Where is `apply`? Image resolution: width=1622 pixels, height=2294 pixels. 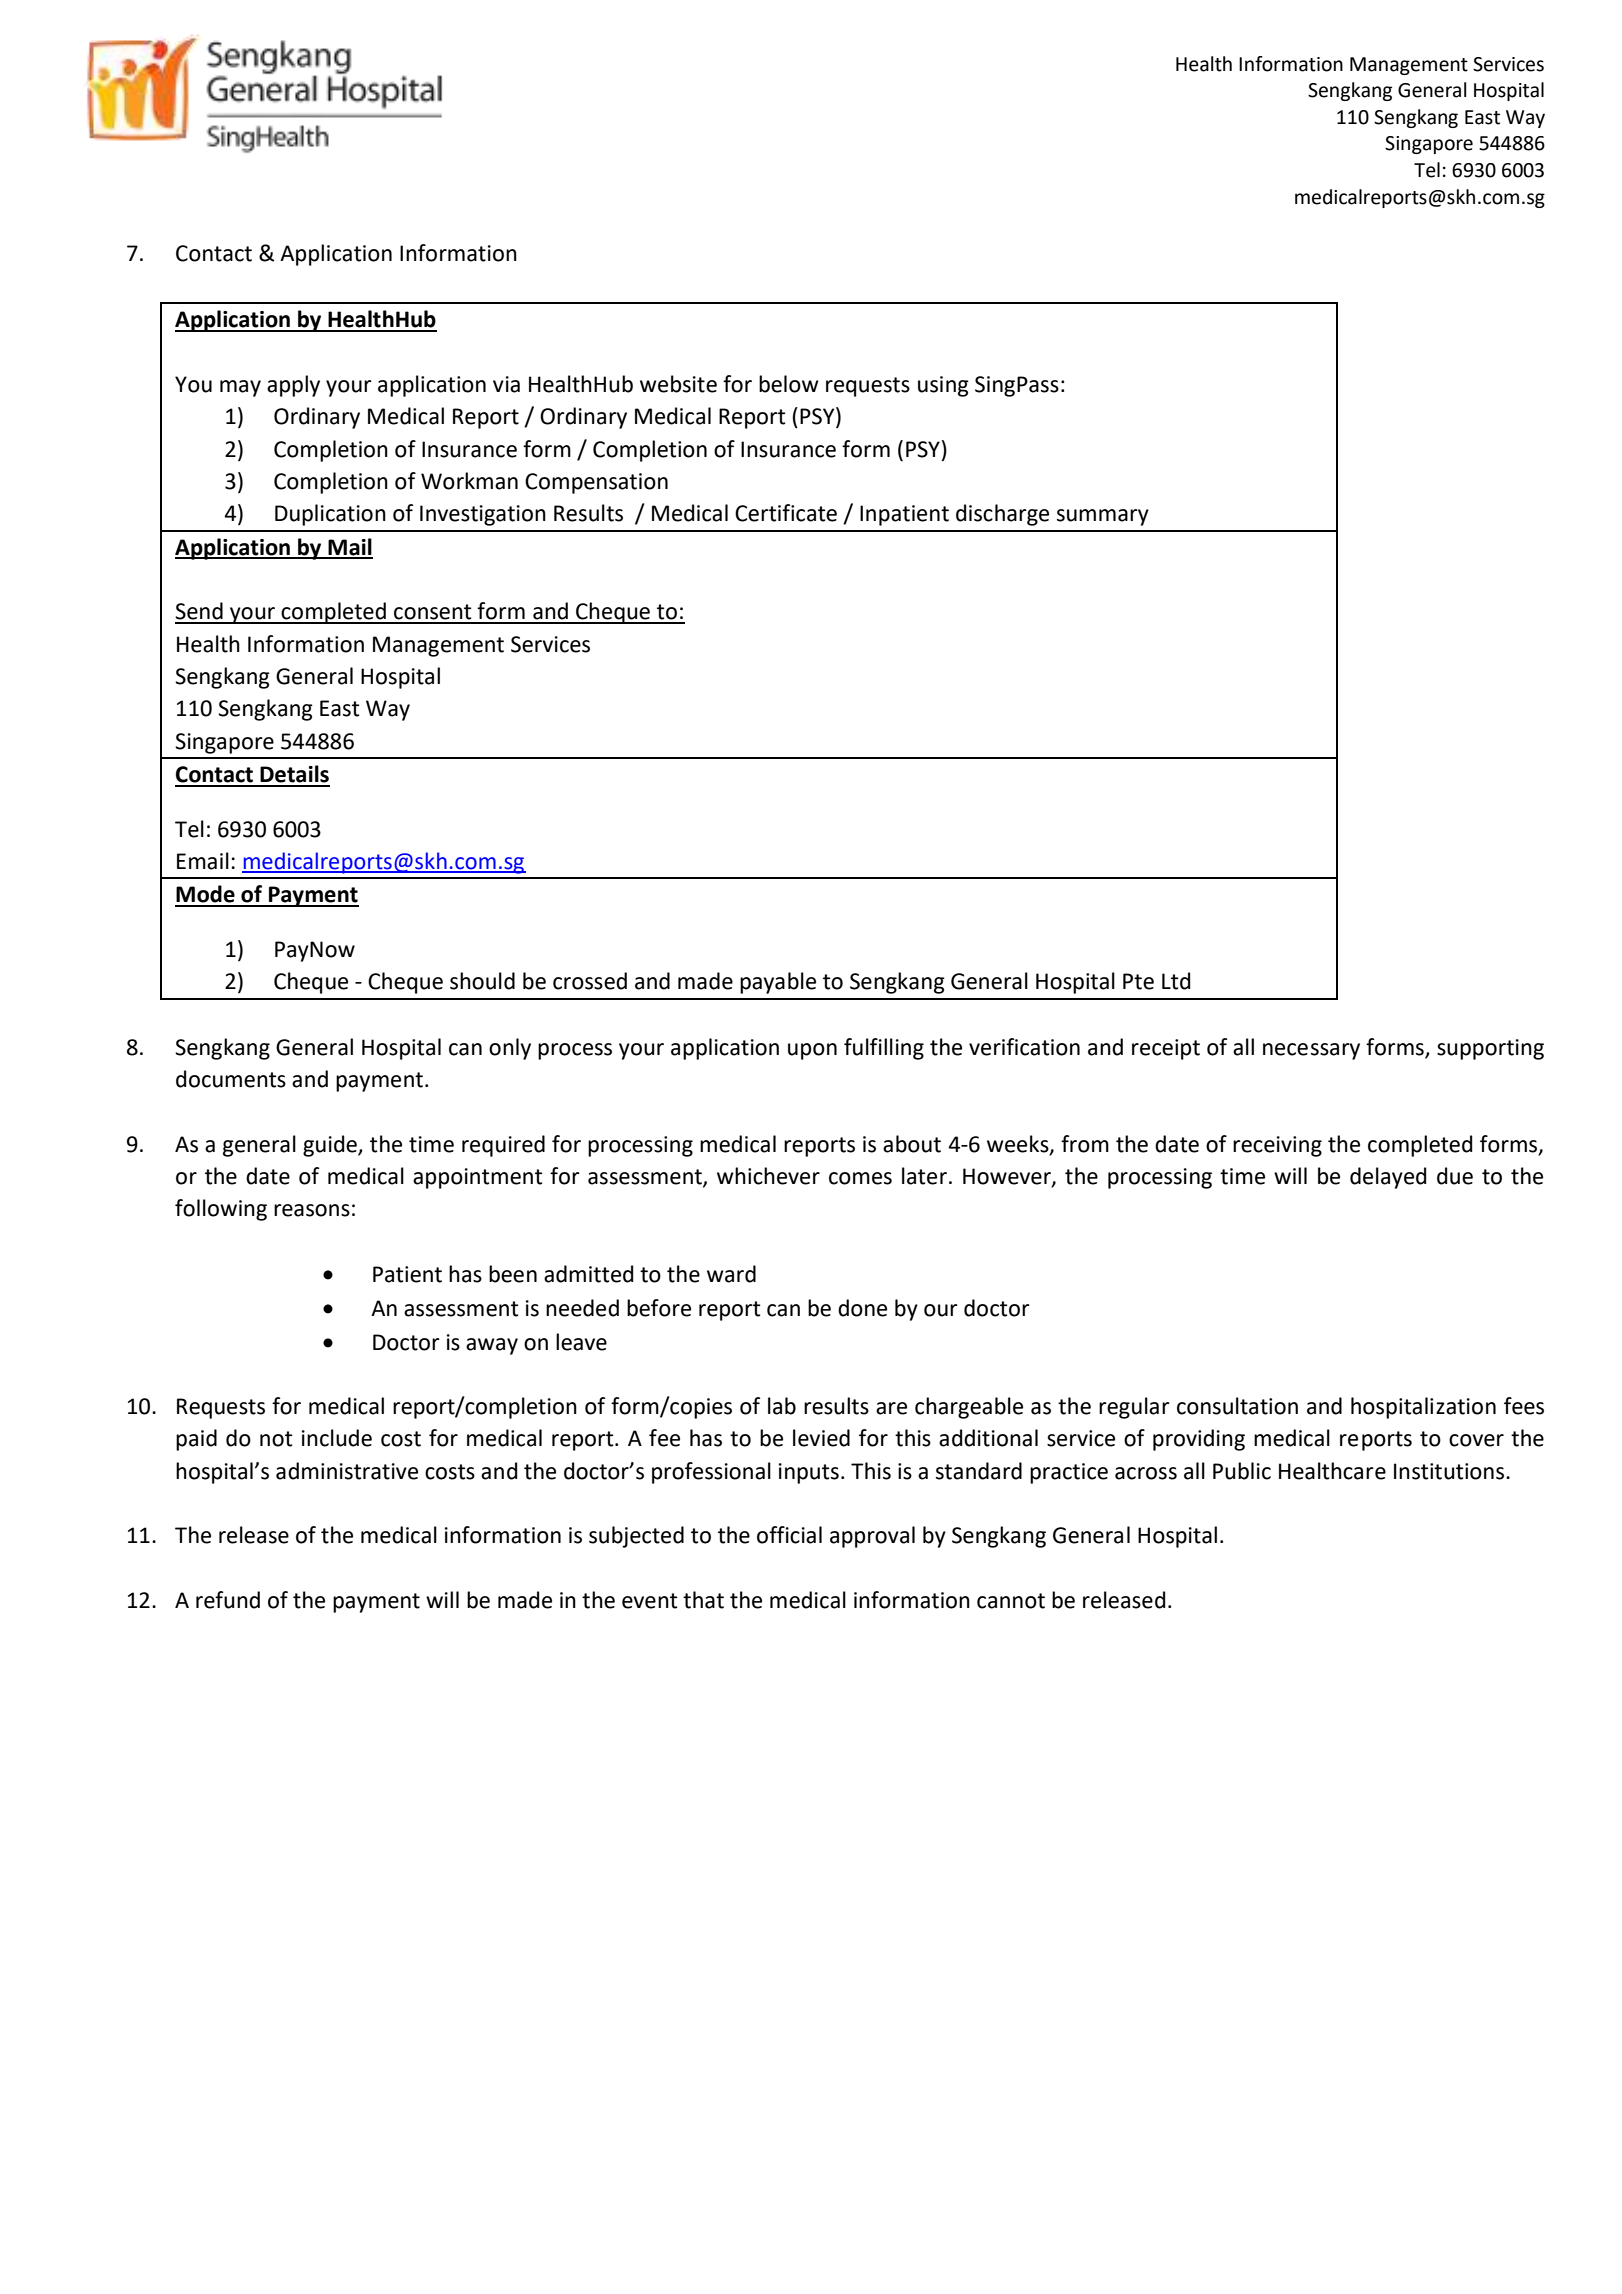
apply is located at coordinates (293, 386).
